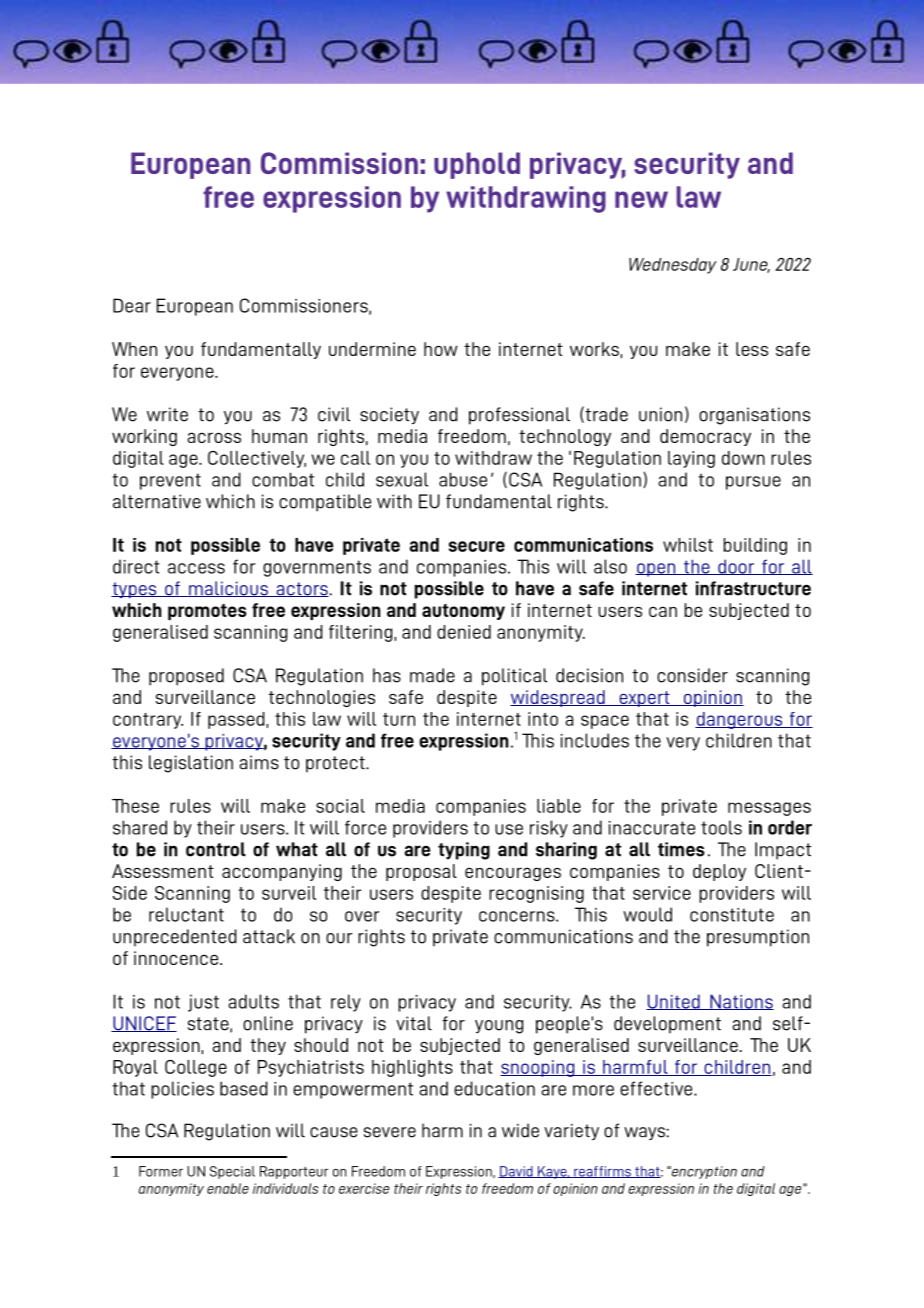 This document has width=924, height=1308. I want to click on Dear, so click(132, 305).
